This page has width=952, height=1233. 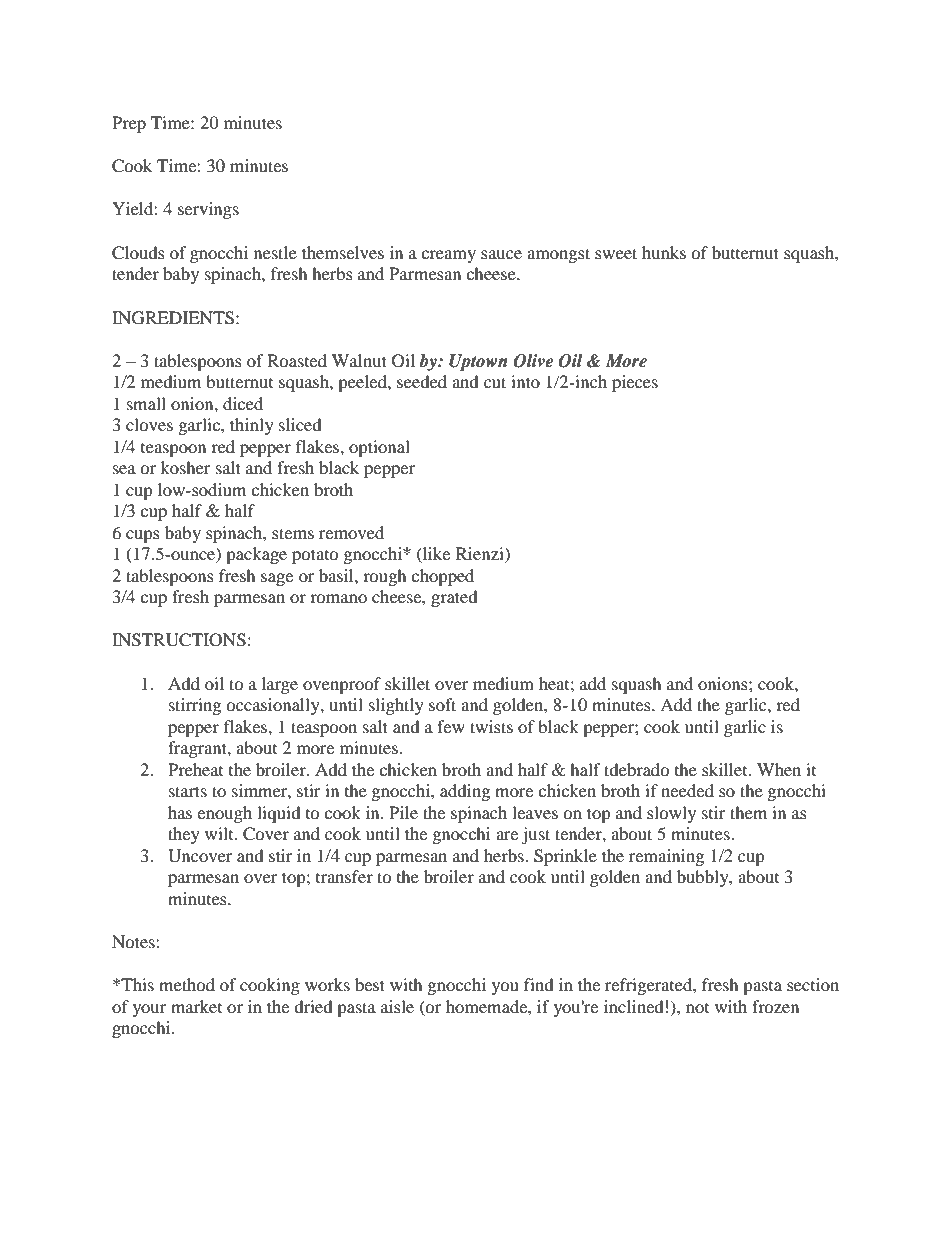 I want to click on starts, so click(x=188, y=791).
